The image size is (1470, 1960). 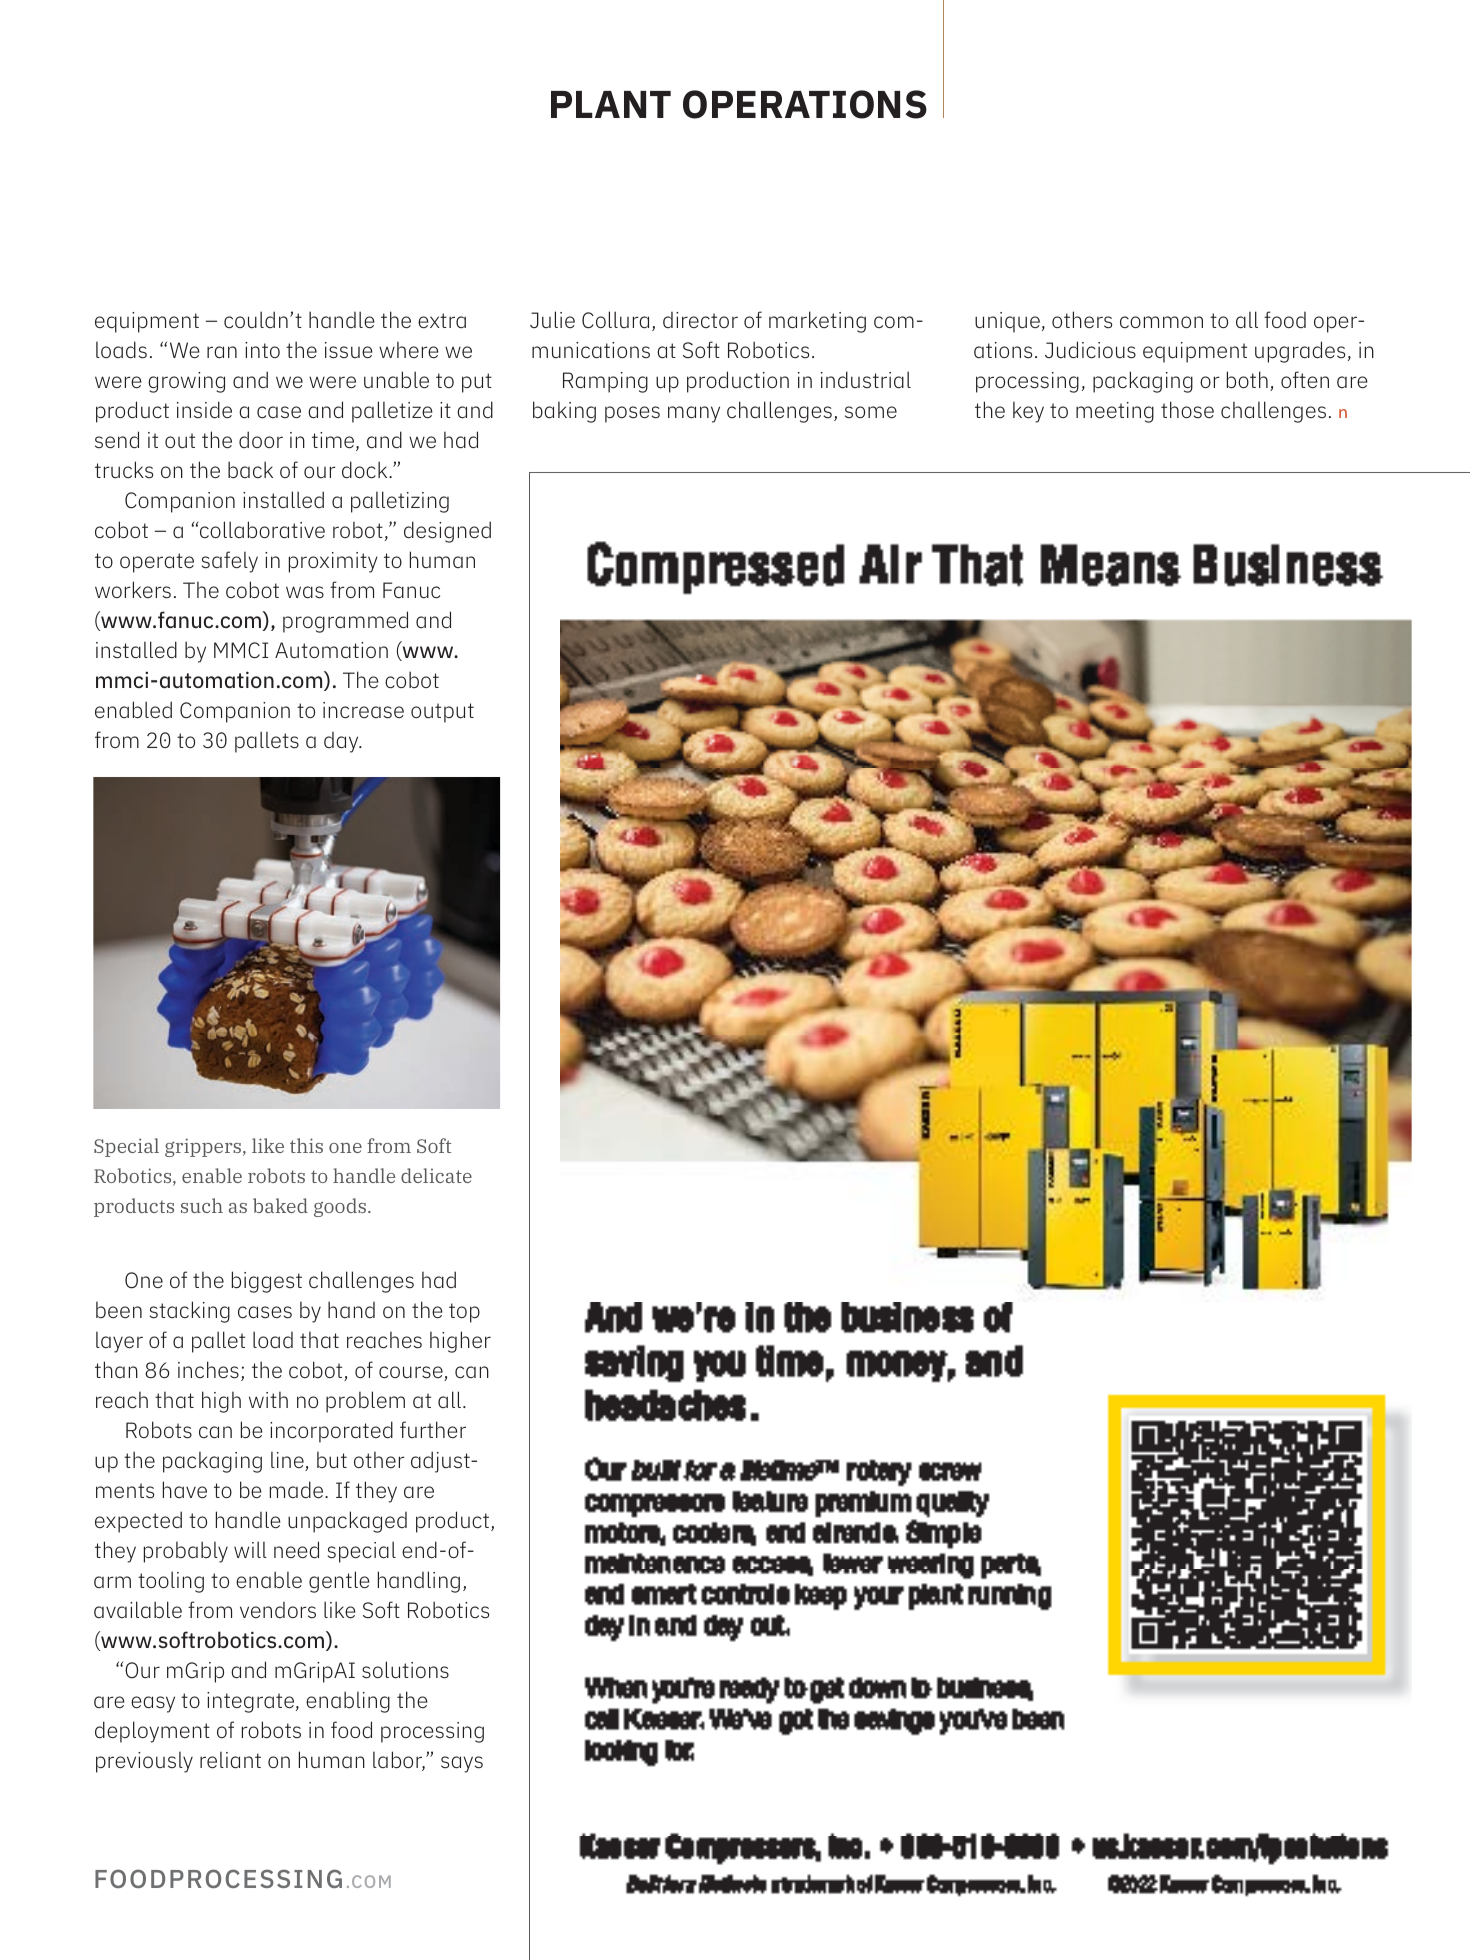 I want to click on into, so click(x=262, y=350).
